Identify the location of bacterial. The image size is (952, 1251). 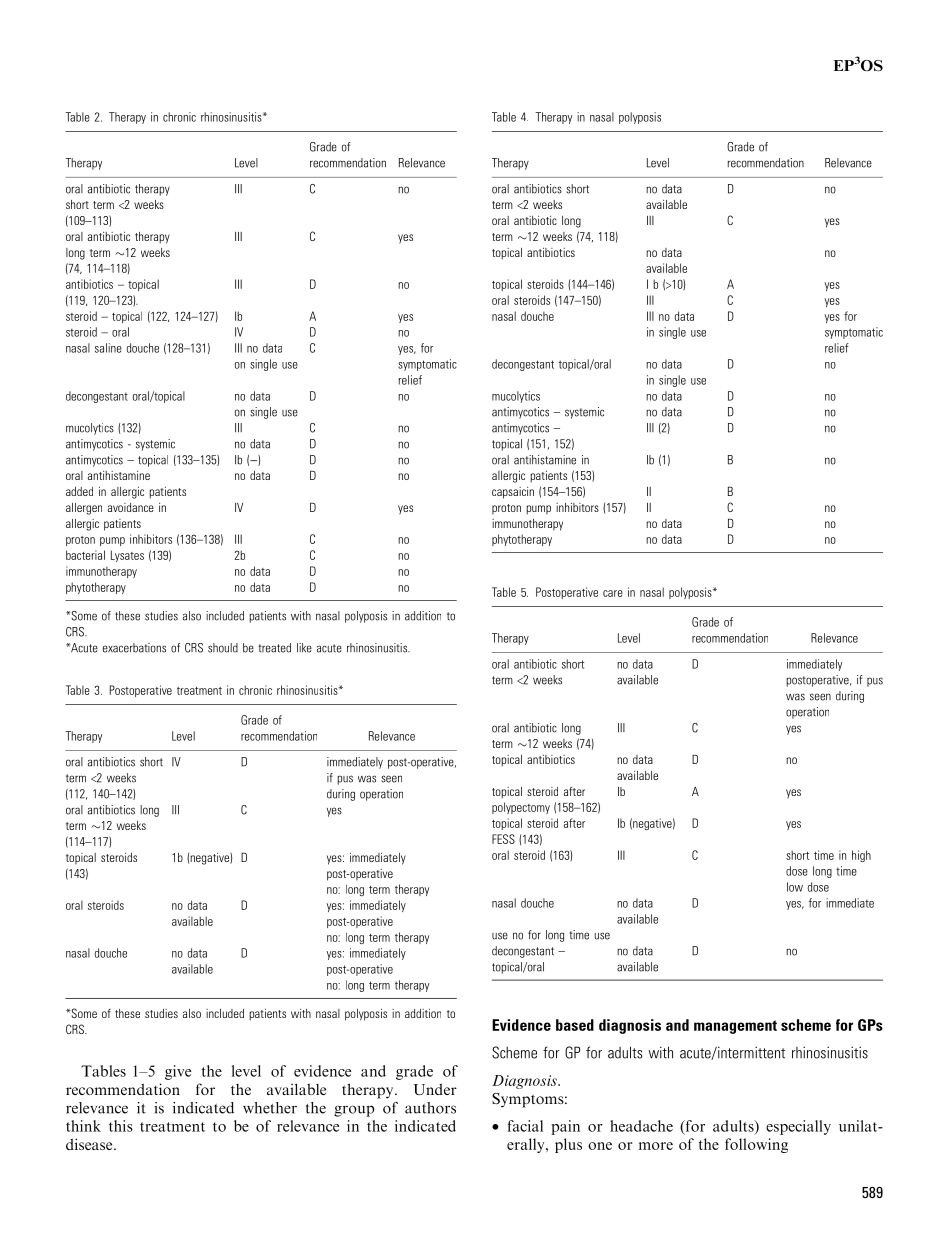
(85, 555).
